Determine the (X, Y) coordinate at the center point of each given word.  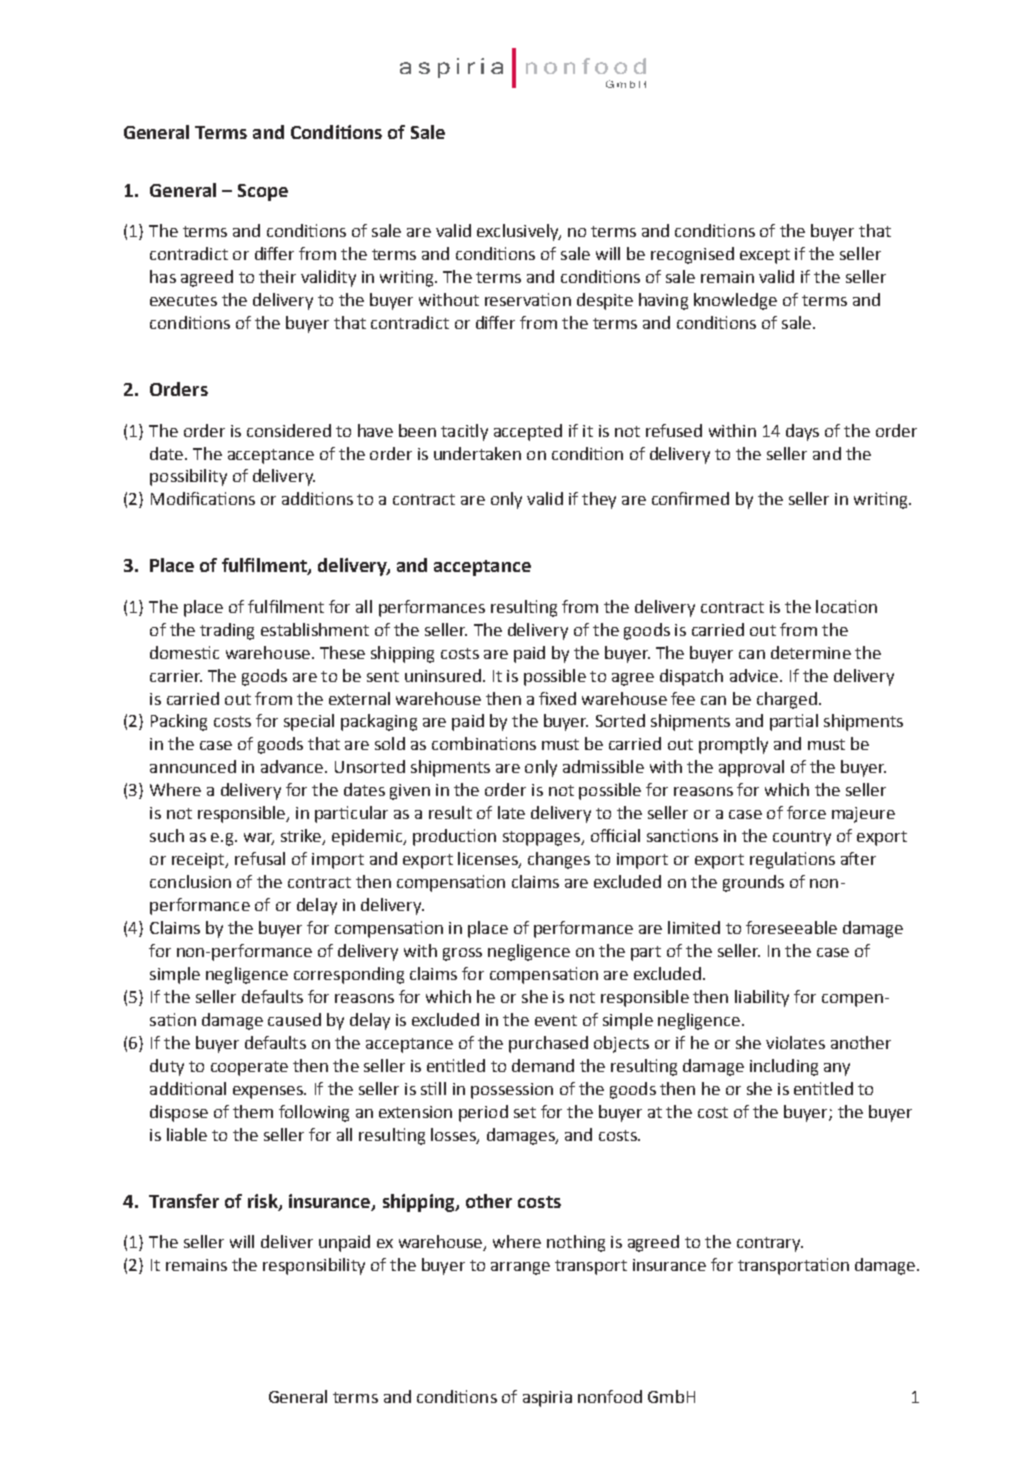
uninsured (443, 675)
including (784, 1067)
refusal (260, 858)
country (802, 838)
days (802, 432)
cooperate (249, 1068)
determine (811, 652)
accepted (528, 432)
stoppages (542, 838)
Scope (263, 192)
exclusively (519, 232)
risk (264, 1202)
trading (227, 631)
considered (289, 430)
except (765, 256)
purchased (548, 1044)
